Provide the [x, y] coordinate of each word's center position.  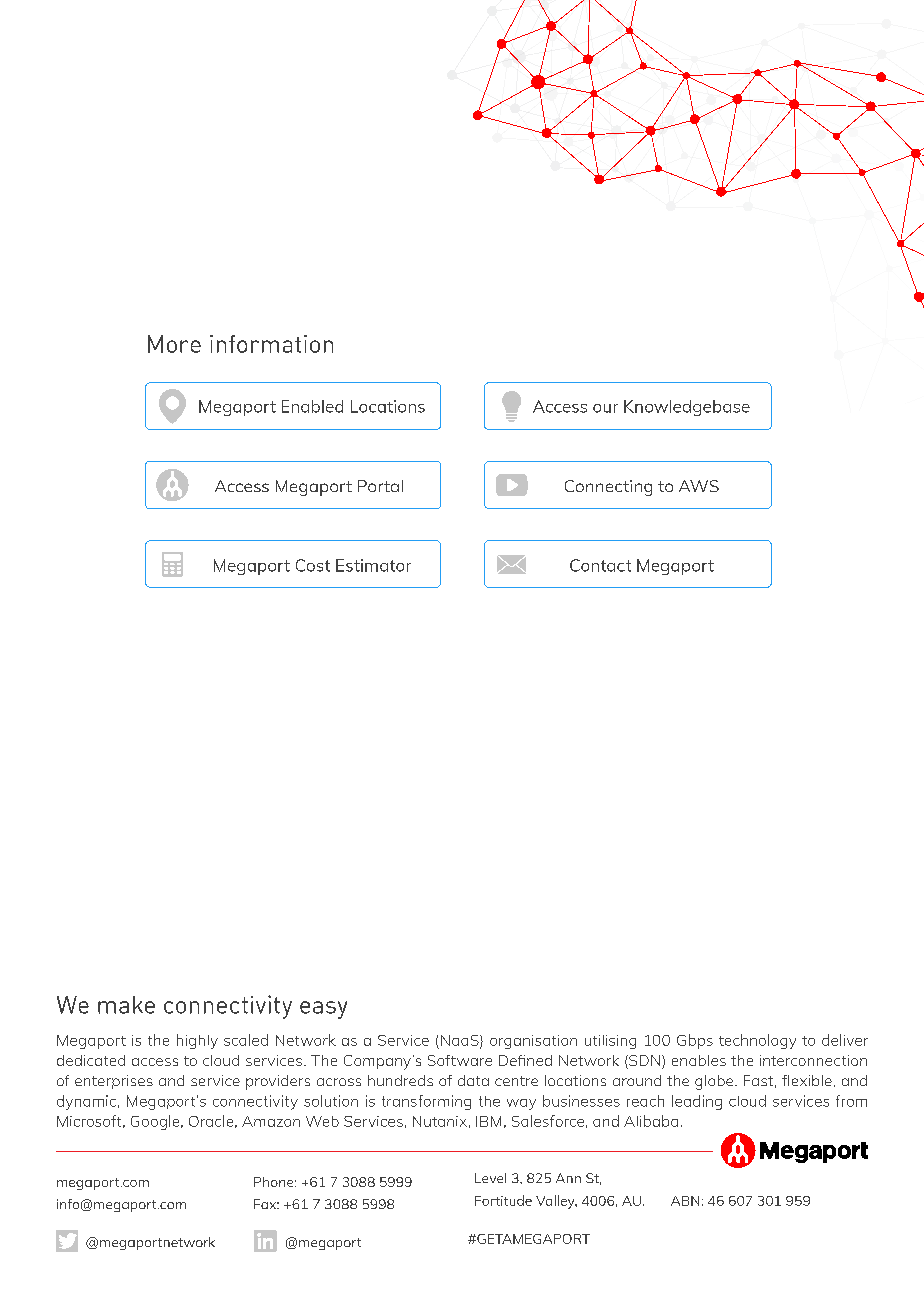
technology [757, 1041]
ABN [685, 1201]
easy [323, 1010]
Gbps [695, 1041]
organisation [533, 1042]
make [126, 1005]
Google [156, 1122]
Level [490, 1178]
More [174, 344]
